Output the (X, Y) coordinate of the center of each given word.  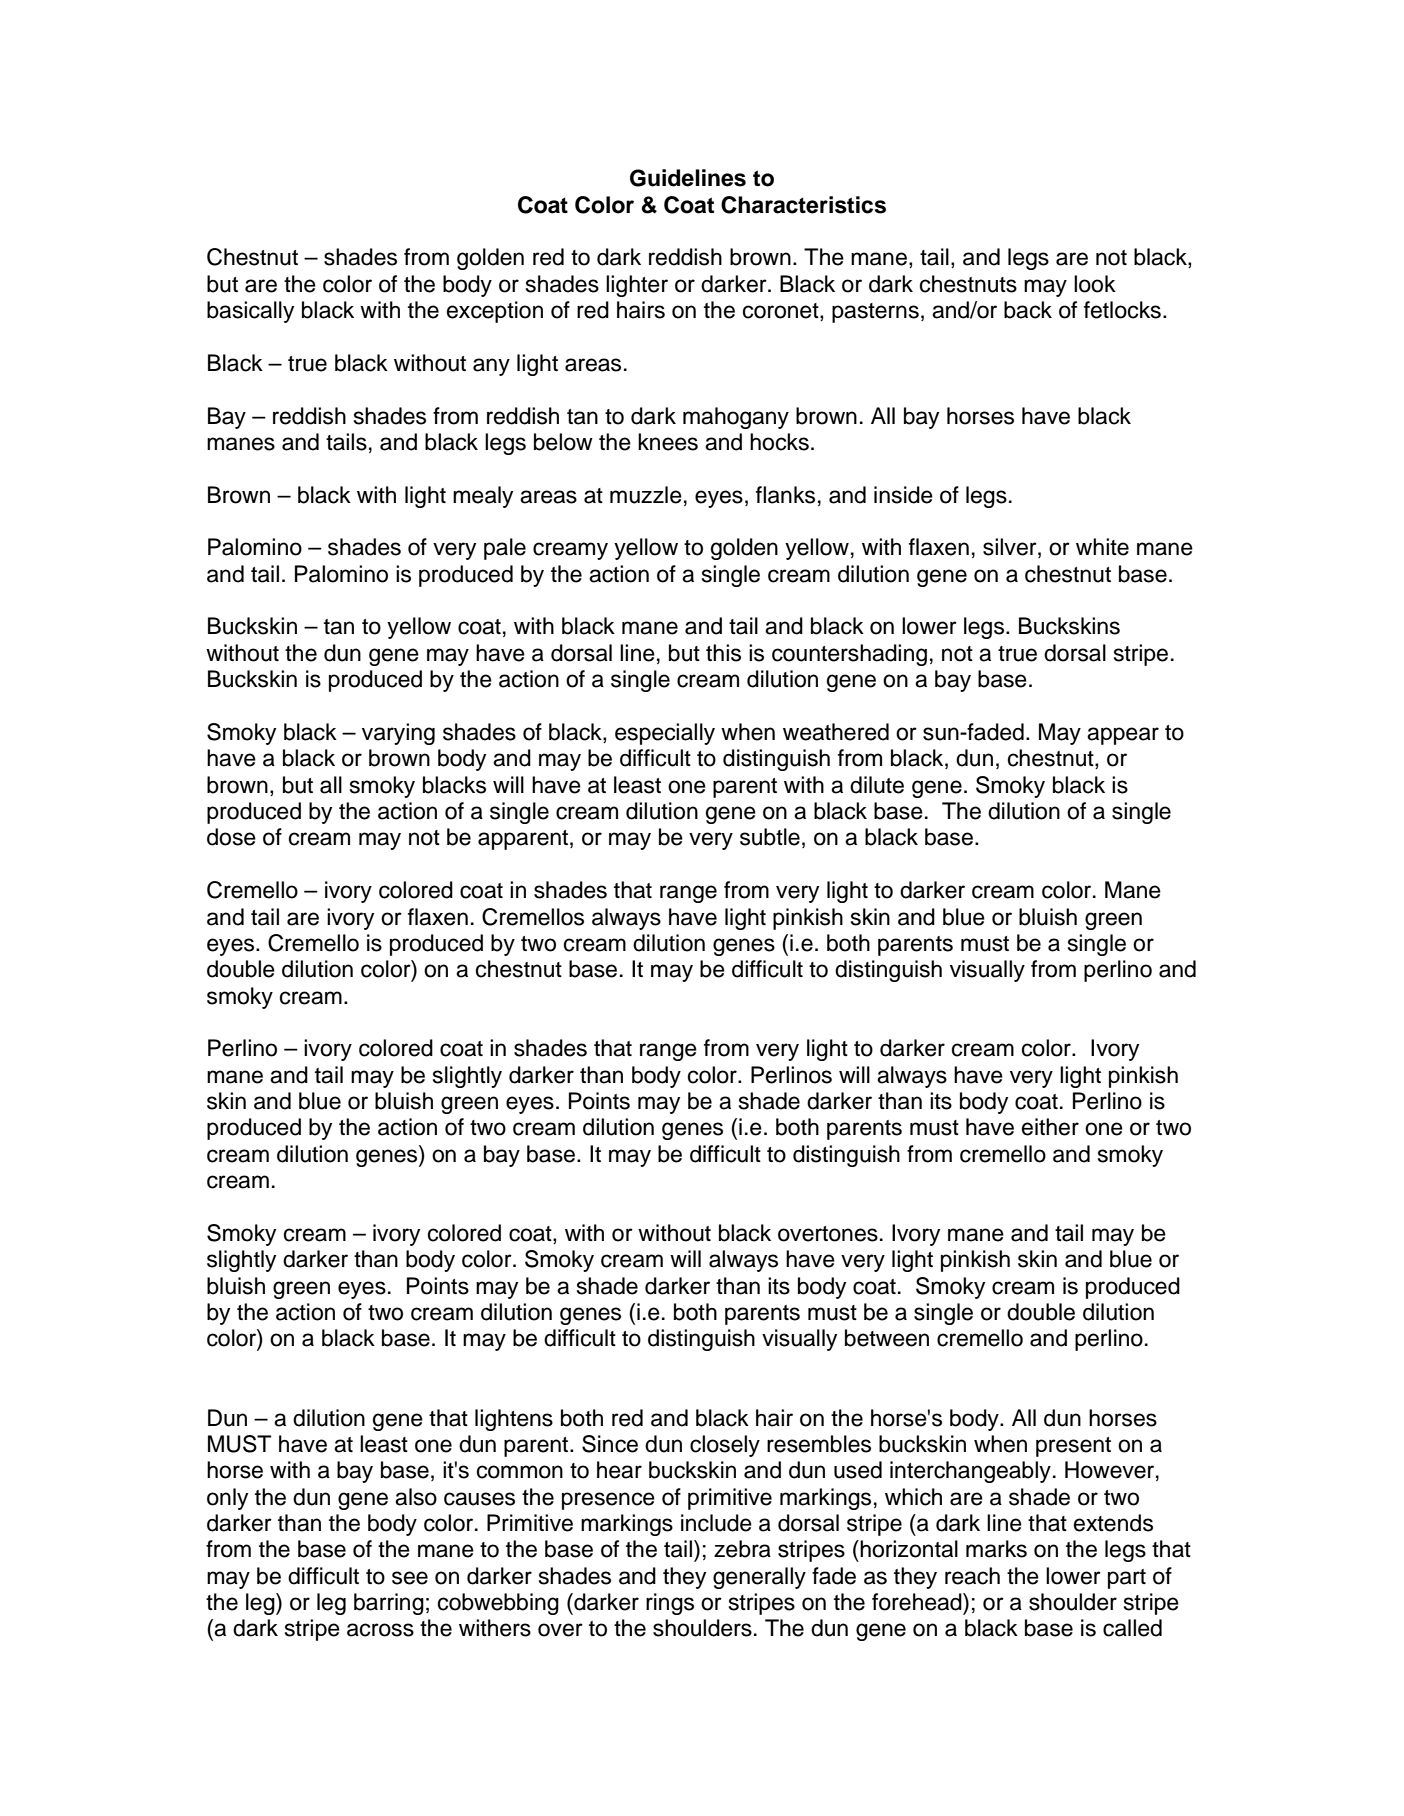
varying (398, 734)
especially (665, 734)
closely (725, 1446)
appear (1123, 736)
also (416, 1497)
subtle (770, 837)
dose (231, 837)
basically (250, 312)
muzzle (646, 495)
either (1050, 1127)
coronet (782, 312)
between (887, 1338)
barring (389, 1604)
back (1028, 310)
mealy (483, 497)
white (1102, 547)
